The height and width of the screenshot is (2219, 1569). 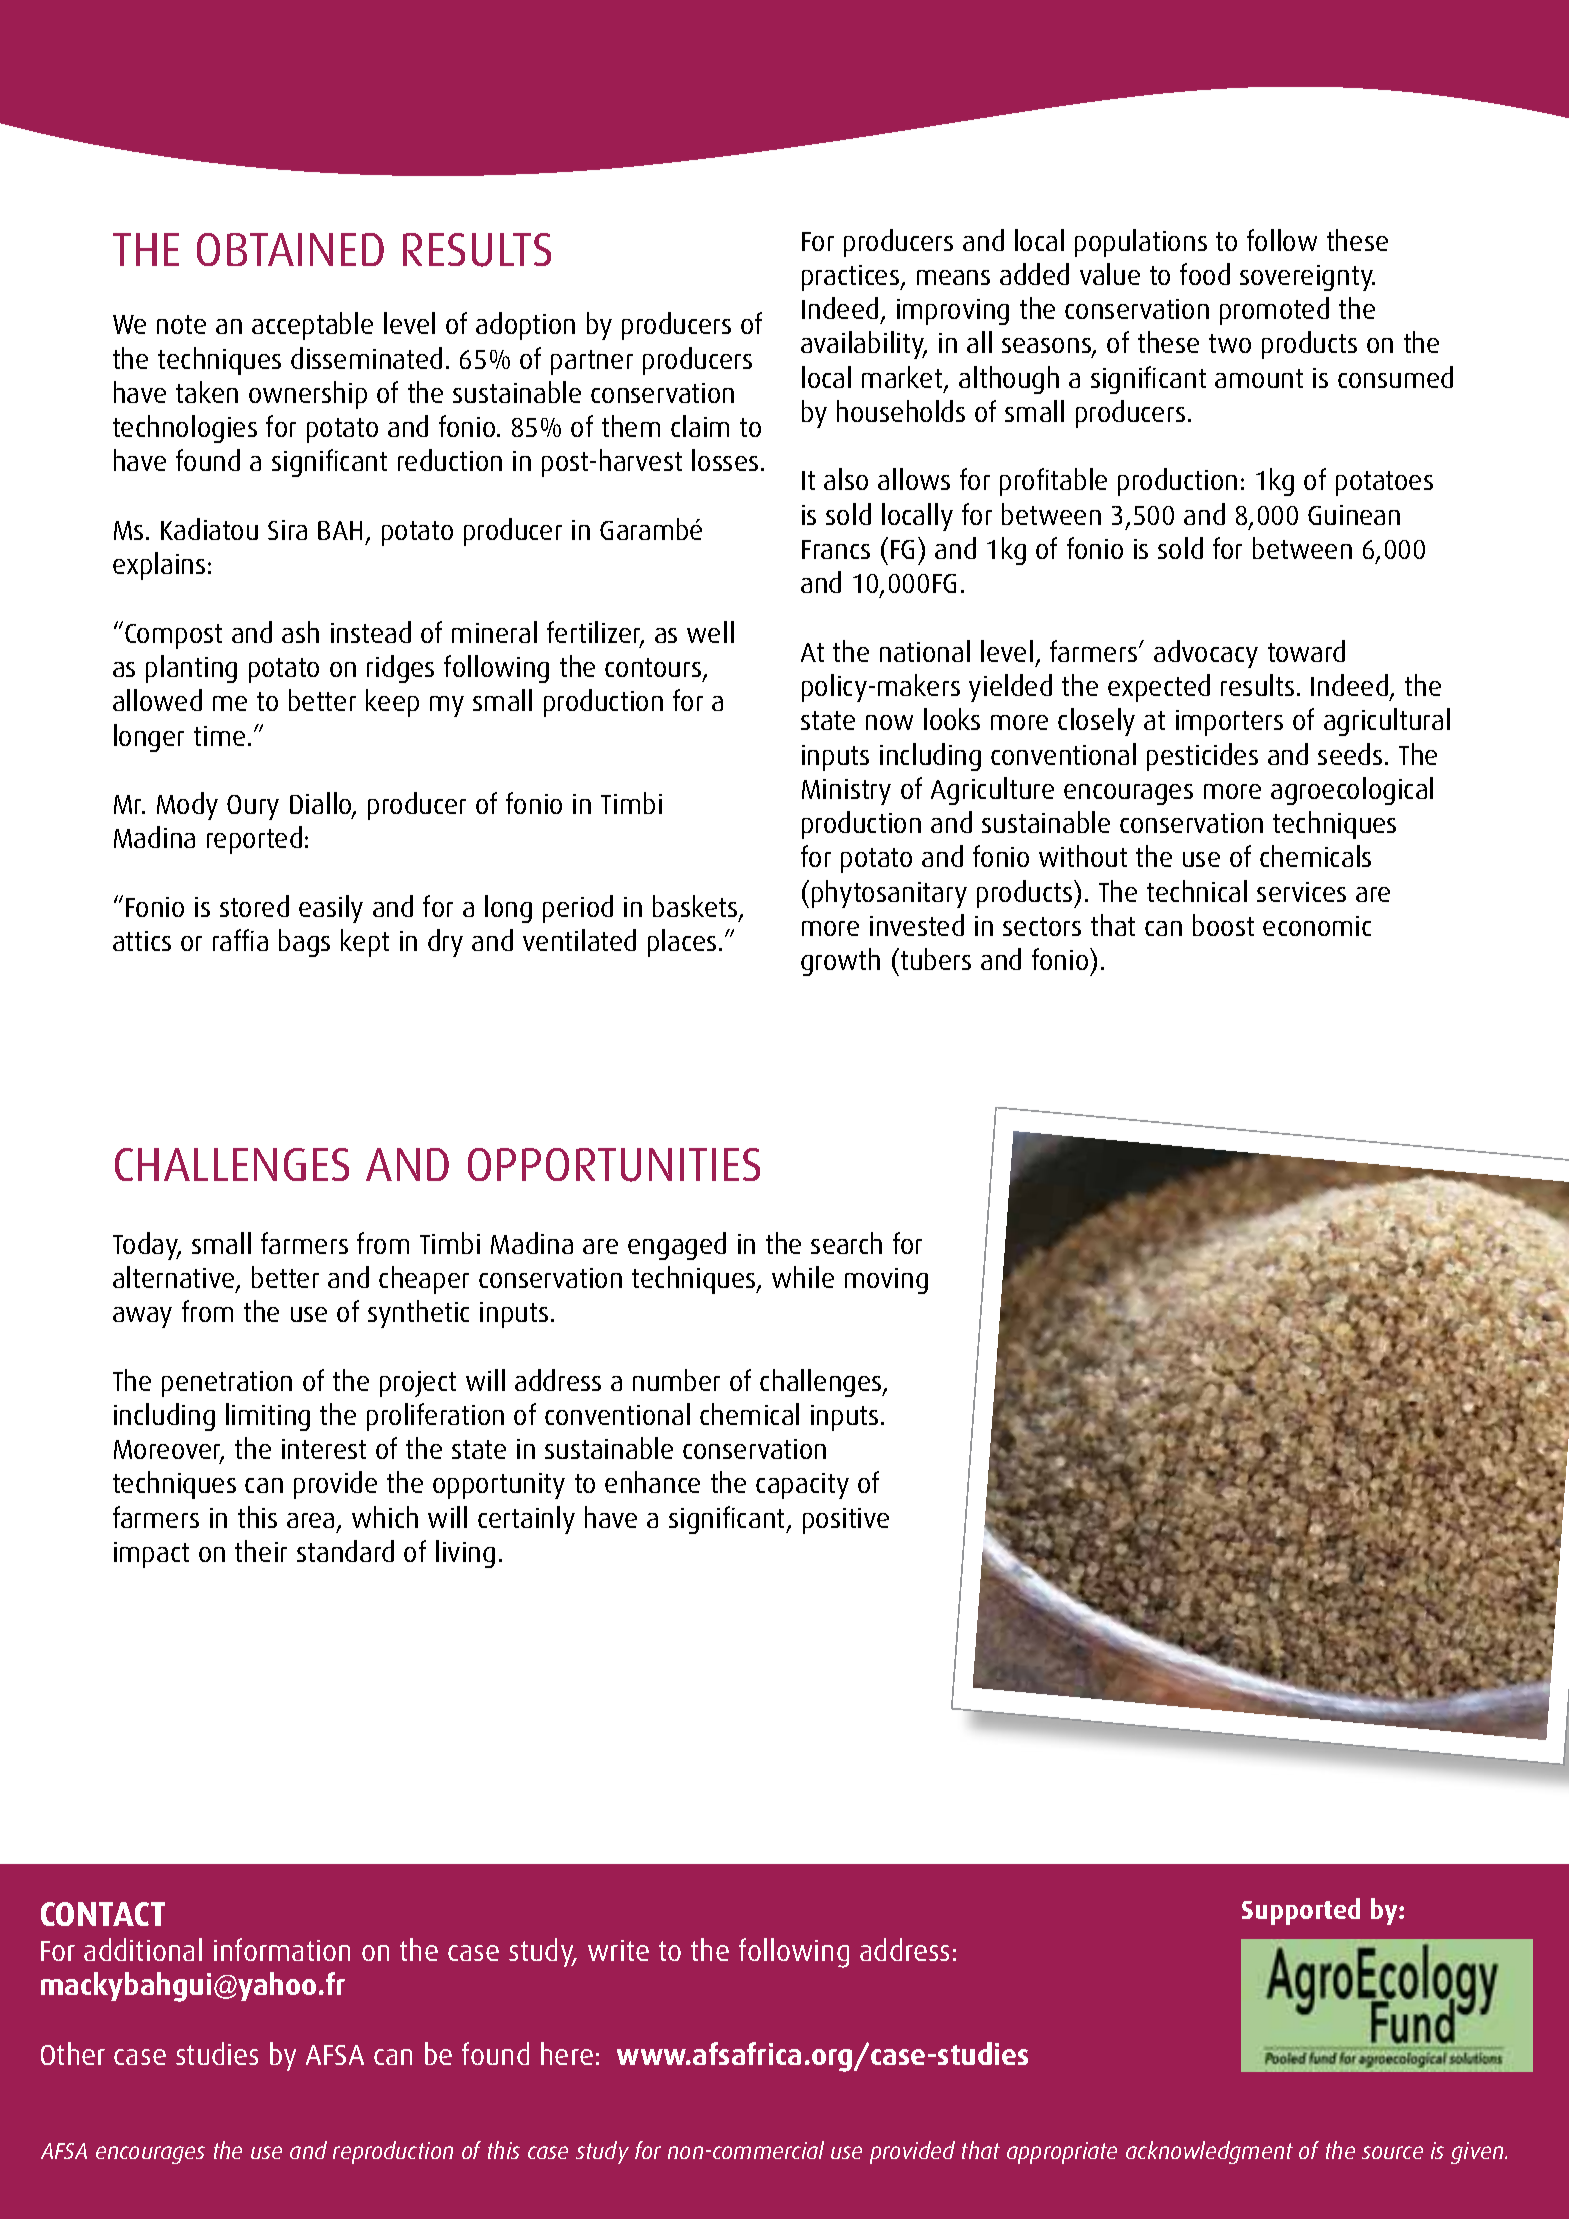 I want to click on Other, so click(x=73, y=2053).
